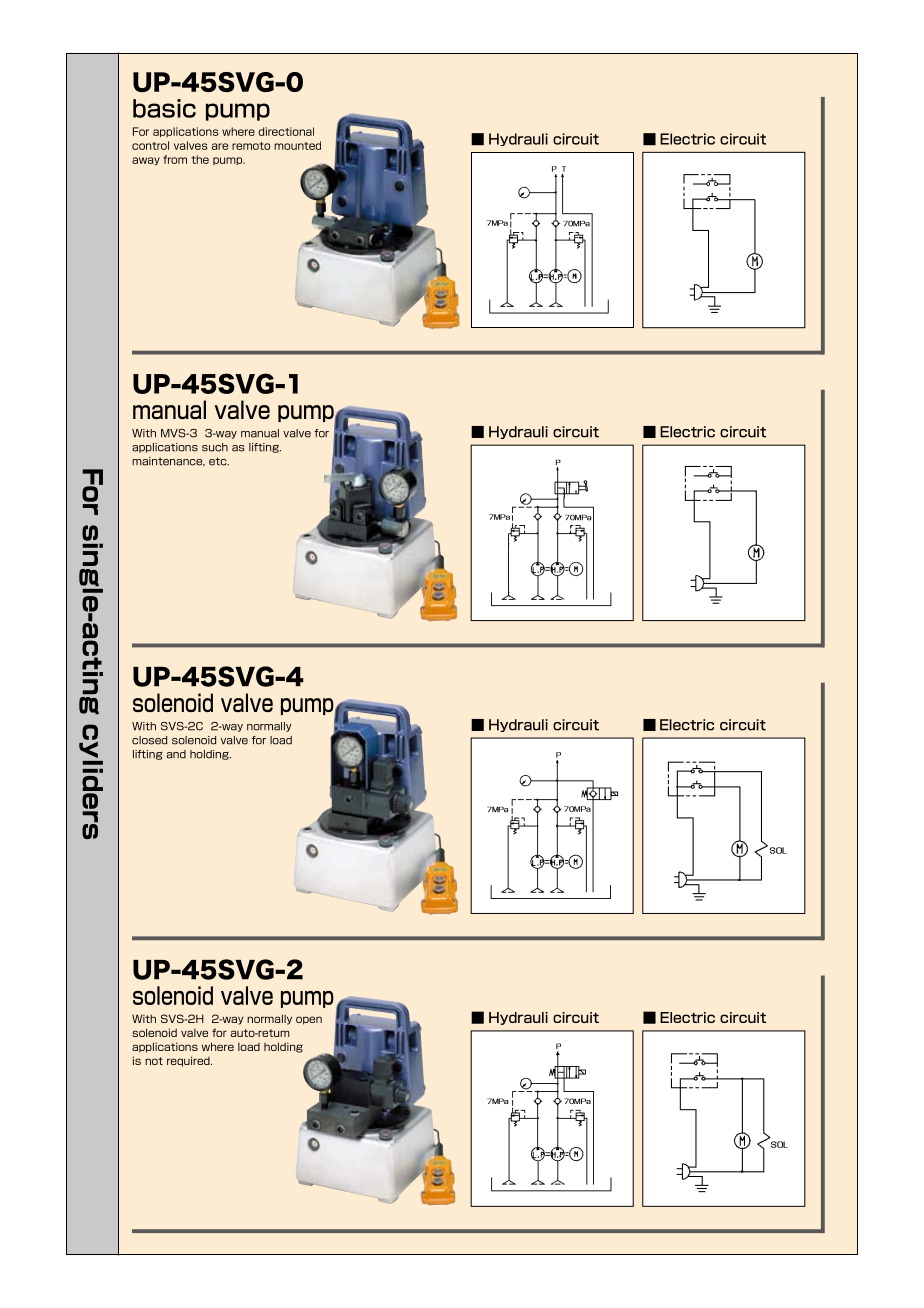  What do you see at coordinates (154, 1061) in the screenshot?
I see `not` at bounding box center [154, 1061].
